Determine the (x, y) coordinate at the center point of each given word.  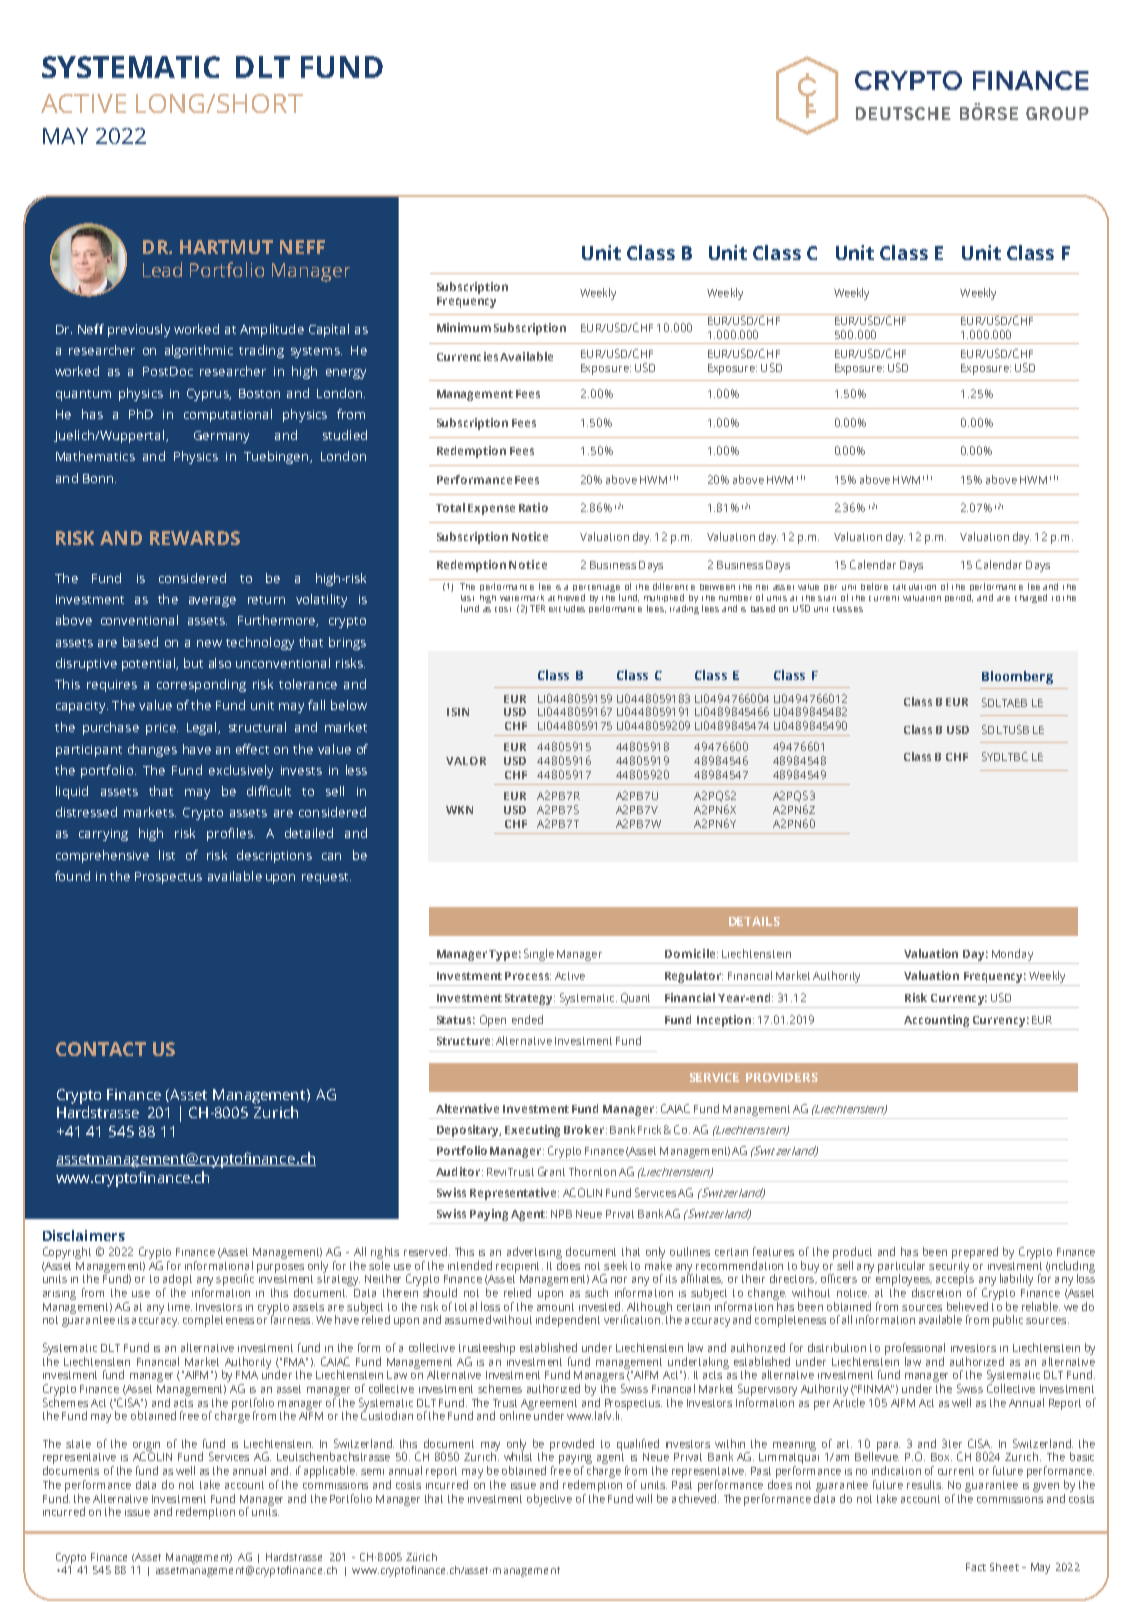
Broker (585, 1129)
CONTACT (101, 1049)
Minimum (464, 327)
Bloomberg (1017, 677)
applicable (330, 1472)
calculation (914, 587)
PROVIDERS (782, 1077)
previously (139, 330)
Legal (203, 728)
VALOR (466, 761)
